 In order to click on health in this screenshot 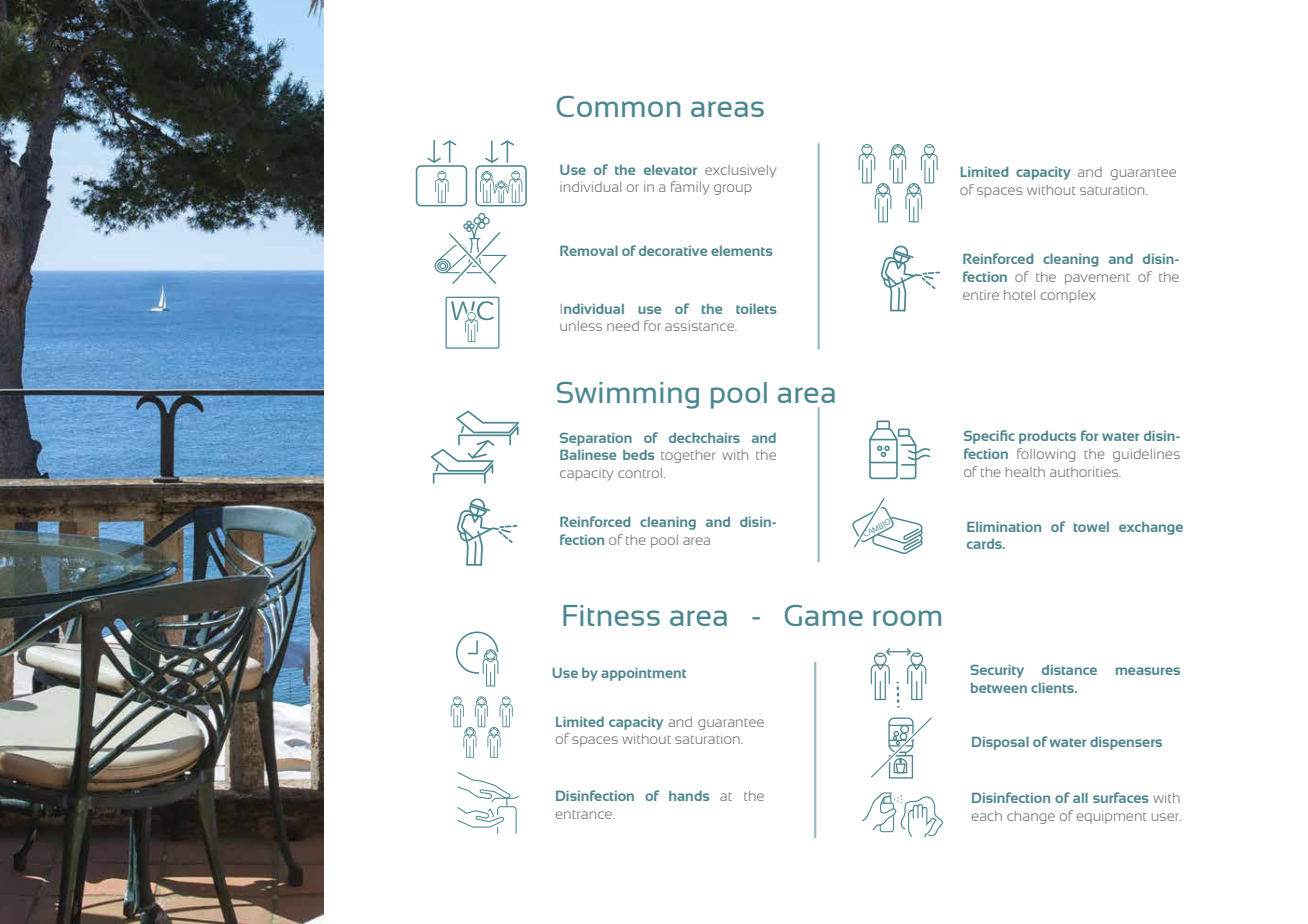, I will do `click(1025, 472)`.
